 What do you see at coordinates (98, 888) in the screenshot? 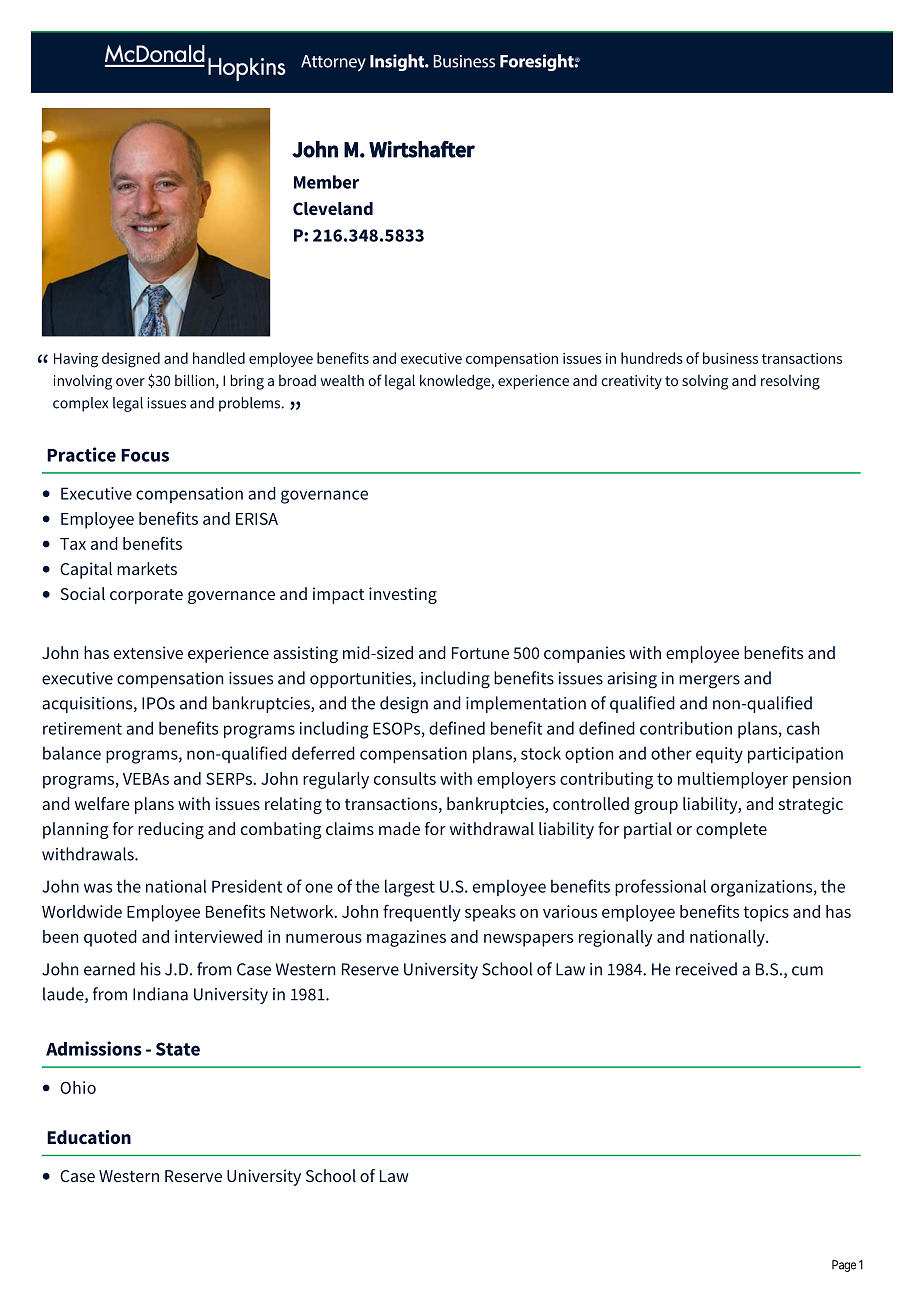
I see `was` at bounding box center [98, 888].
